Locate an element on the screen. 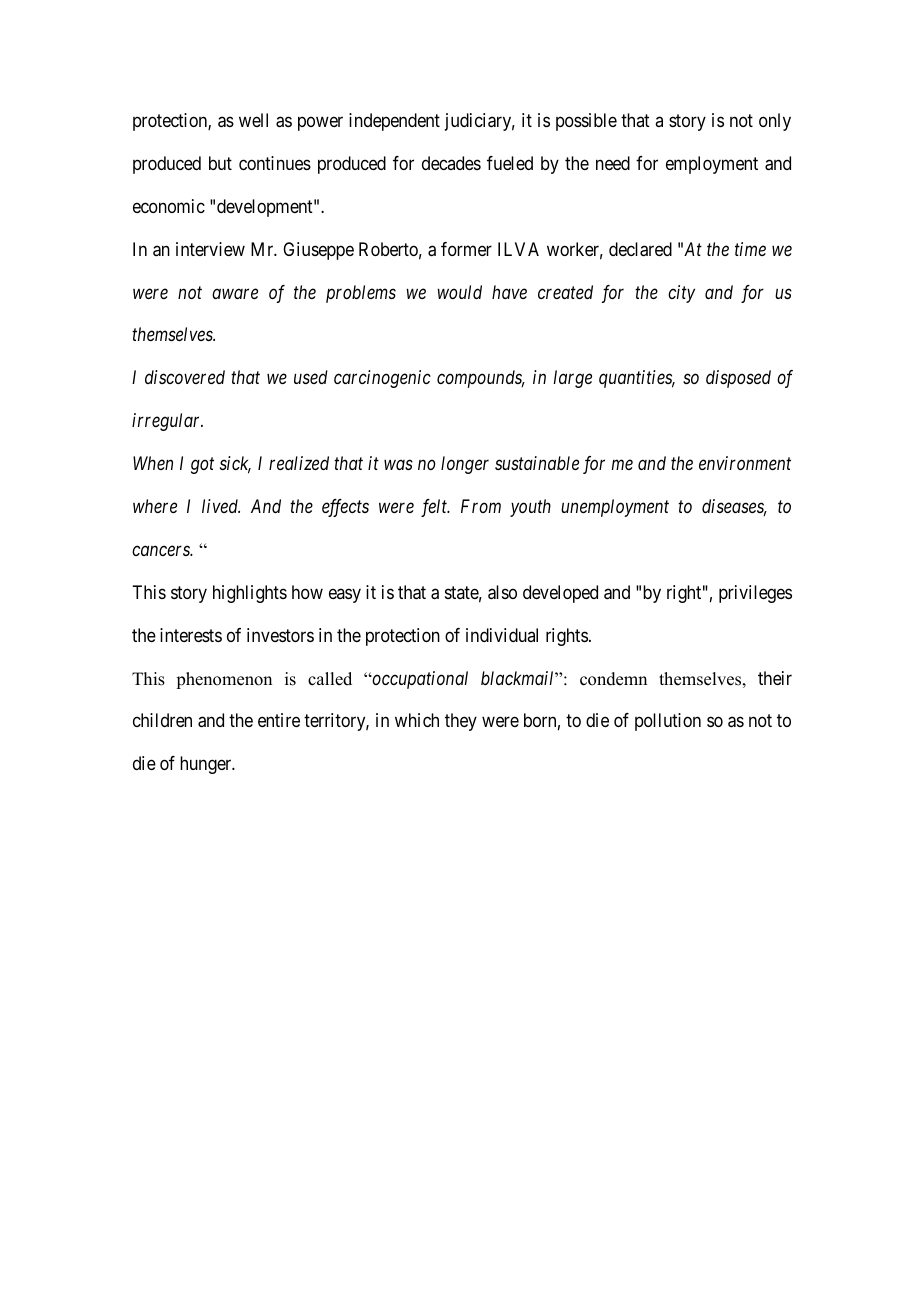 The width and height of the screenshot is (924, 1308). privileges is located at coordinates (755, 594).
